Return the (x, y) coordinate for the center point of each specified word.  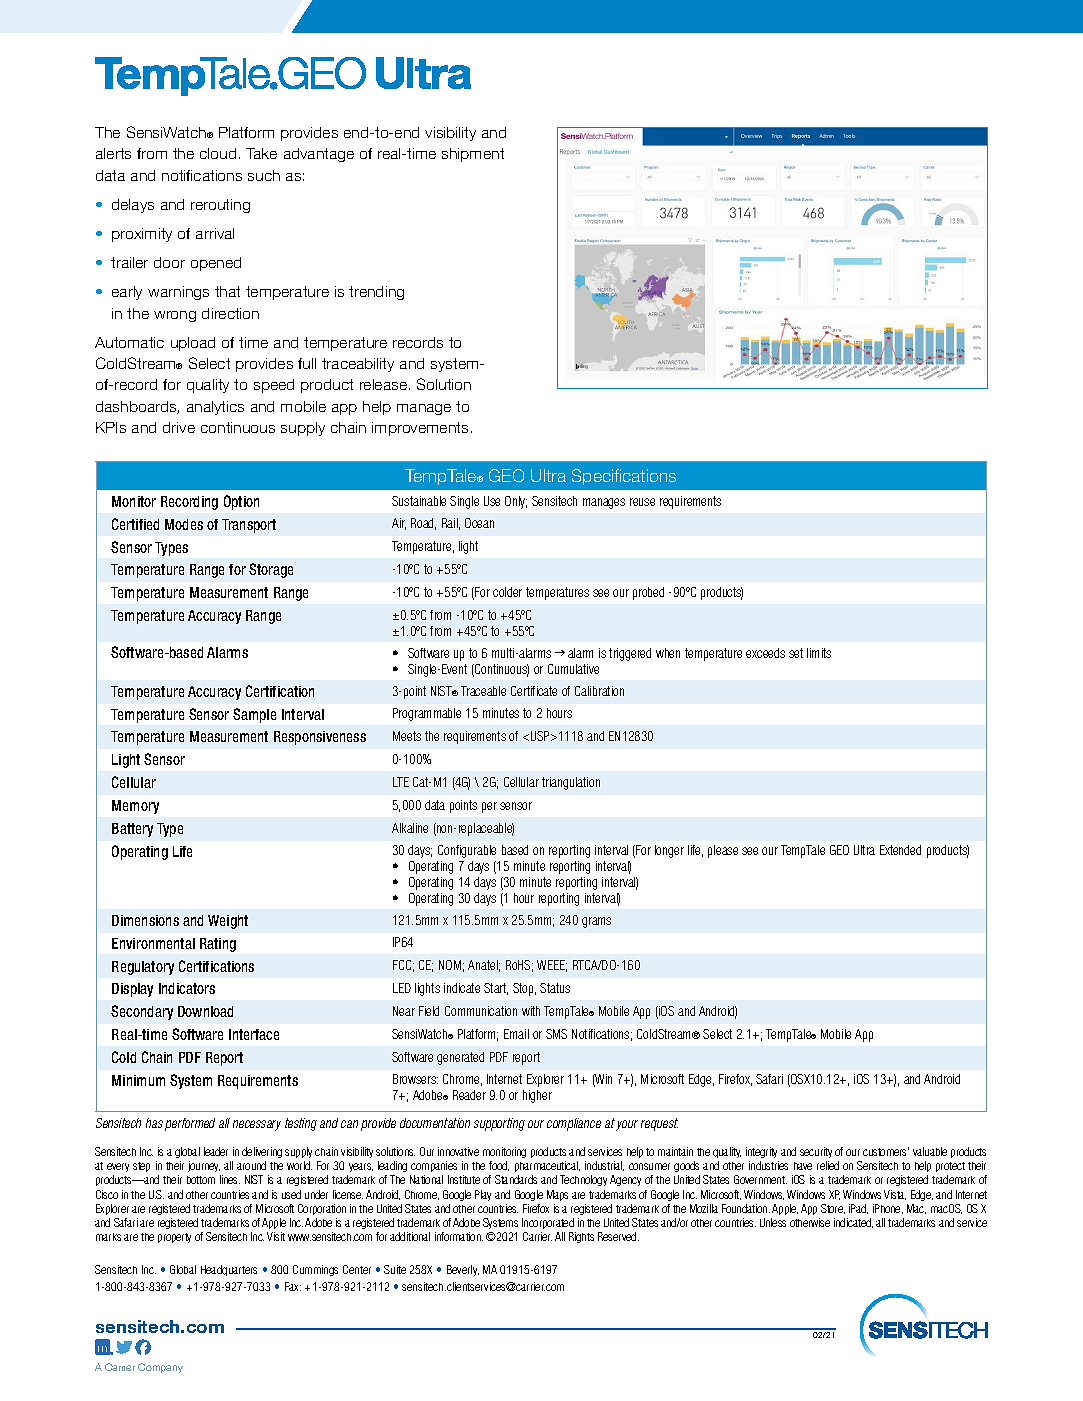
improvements (420, 429)
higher (537, 1096)
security (816, 1152)
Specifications (624, 477)
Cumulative (573, 669)
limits (819, 653)
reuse (642, 502)
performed (190, 1124)
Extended (900, 850)
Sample (254, 715)
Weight (228, 922)
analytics (215, 408)
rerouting (220, 206)
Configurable (467, 851)
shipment (473, 155)
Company (160, 1368)
